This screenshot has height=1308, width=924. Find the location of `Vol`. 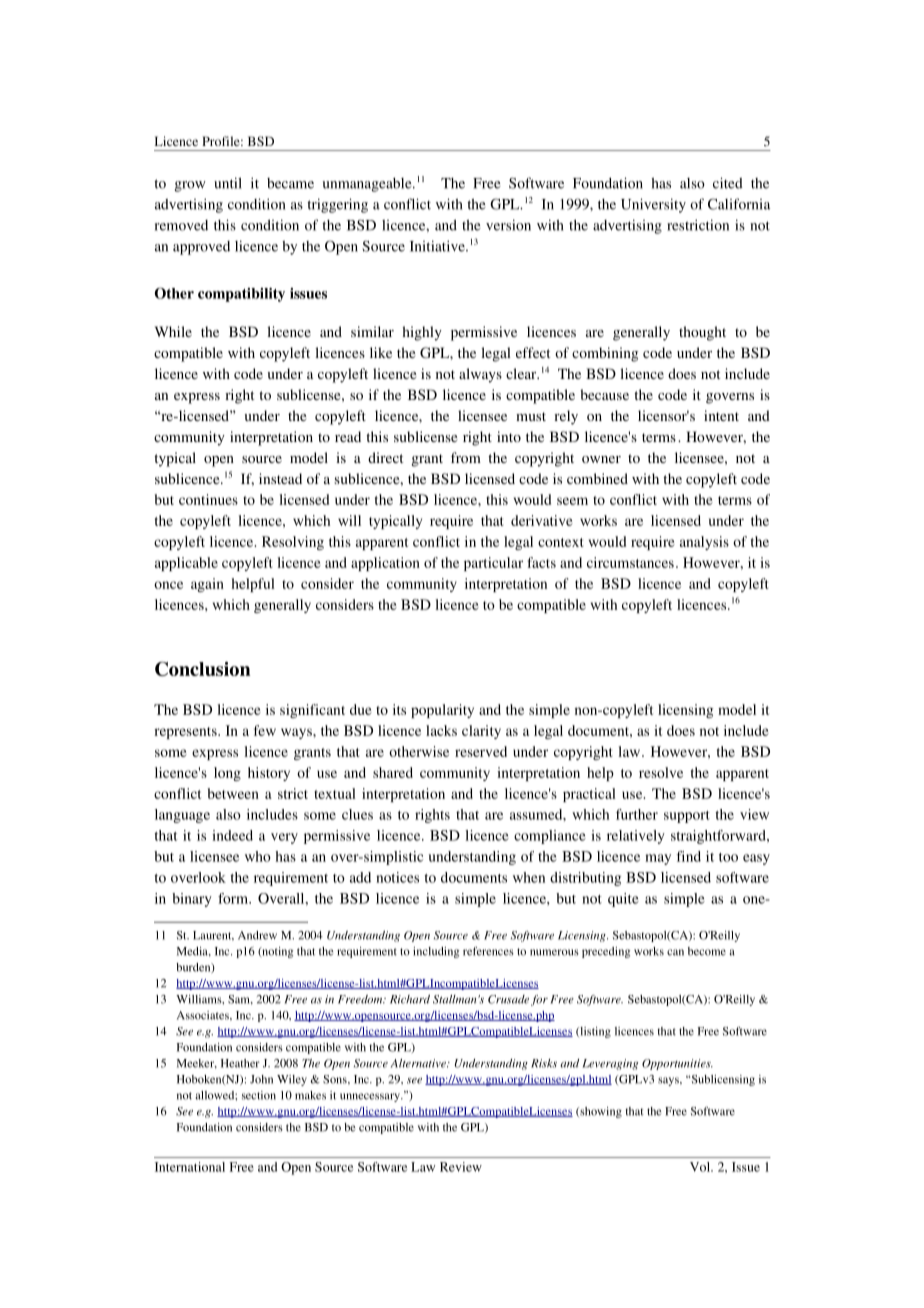

Vol is located at coordinates (701, 1167).
